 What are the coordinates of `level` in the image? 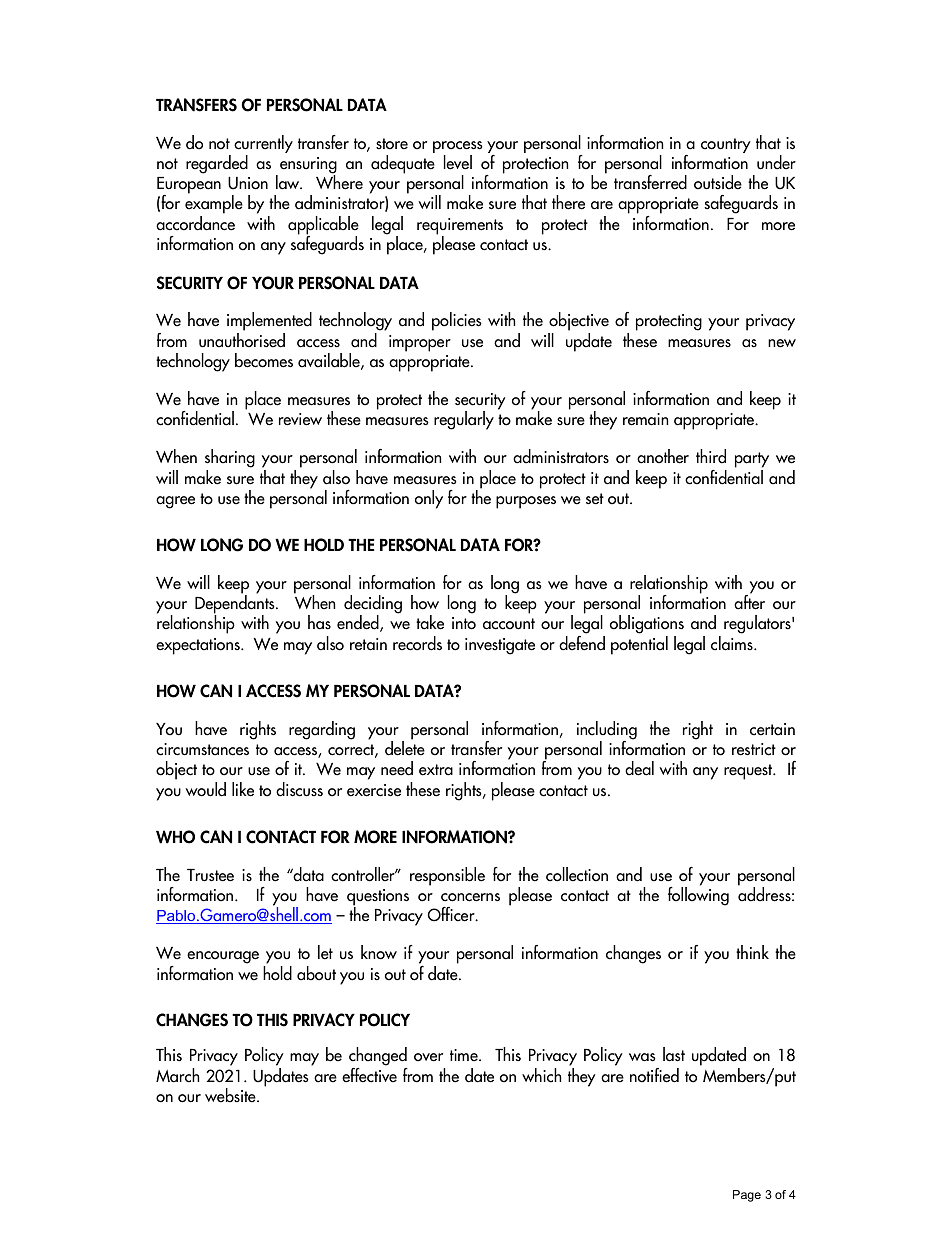 It's located at (458, 162).
